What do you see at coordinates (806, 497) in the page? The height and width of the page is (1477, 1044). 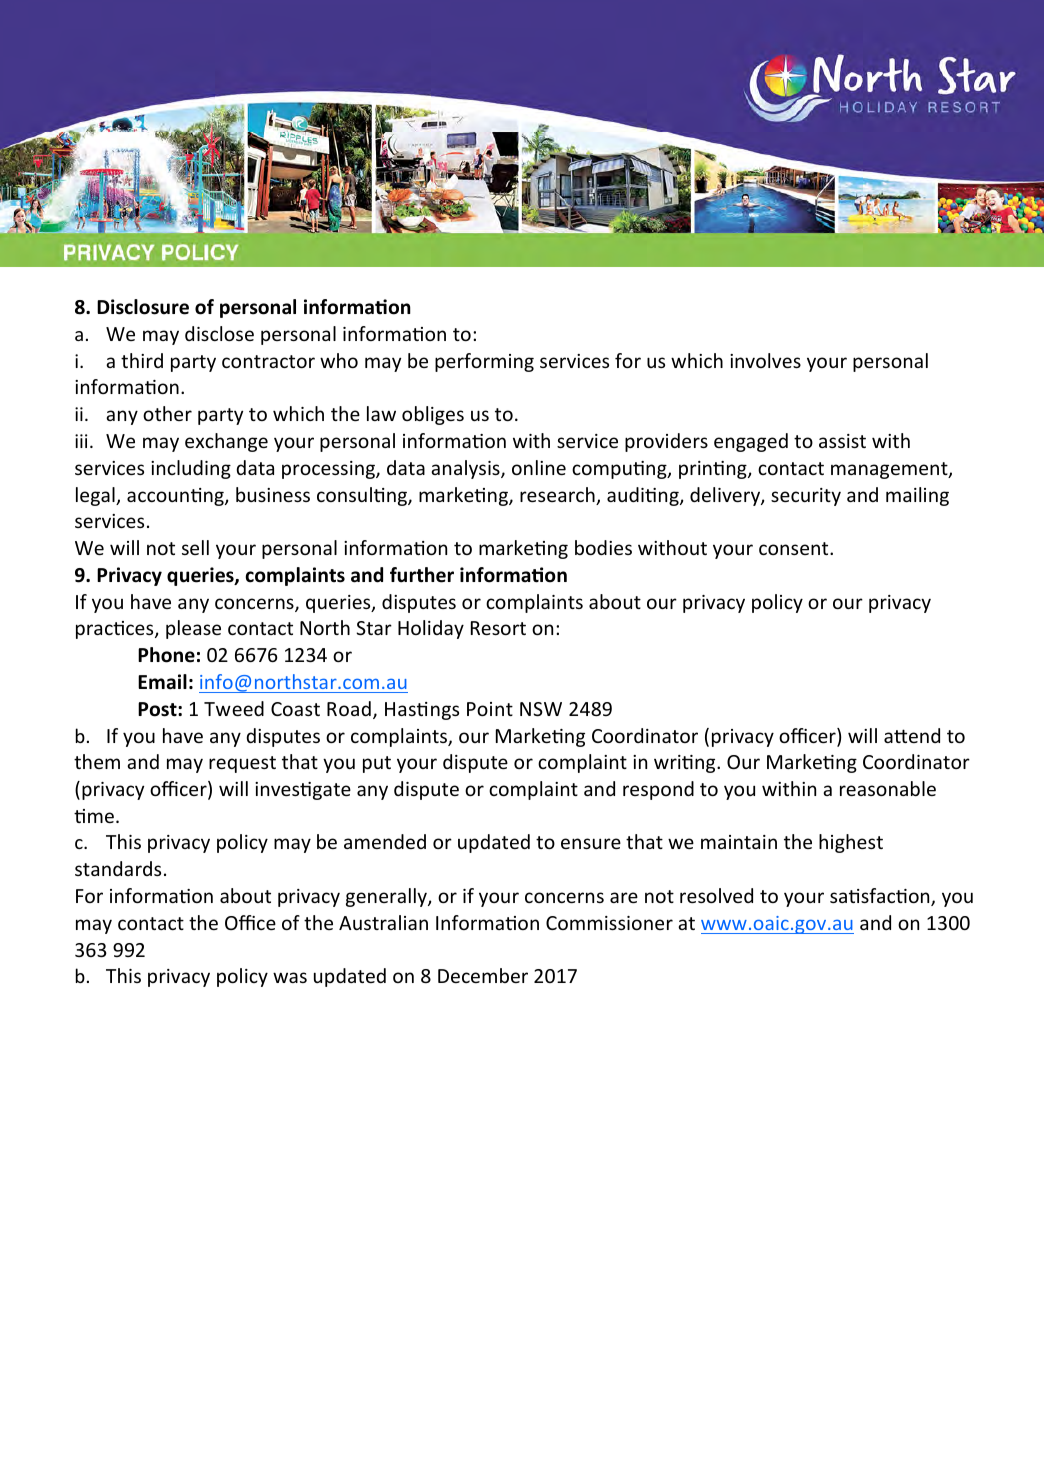 I see `security` at bounding box center [806, 497].
